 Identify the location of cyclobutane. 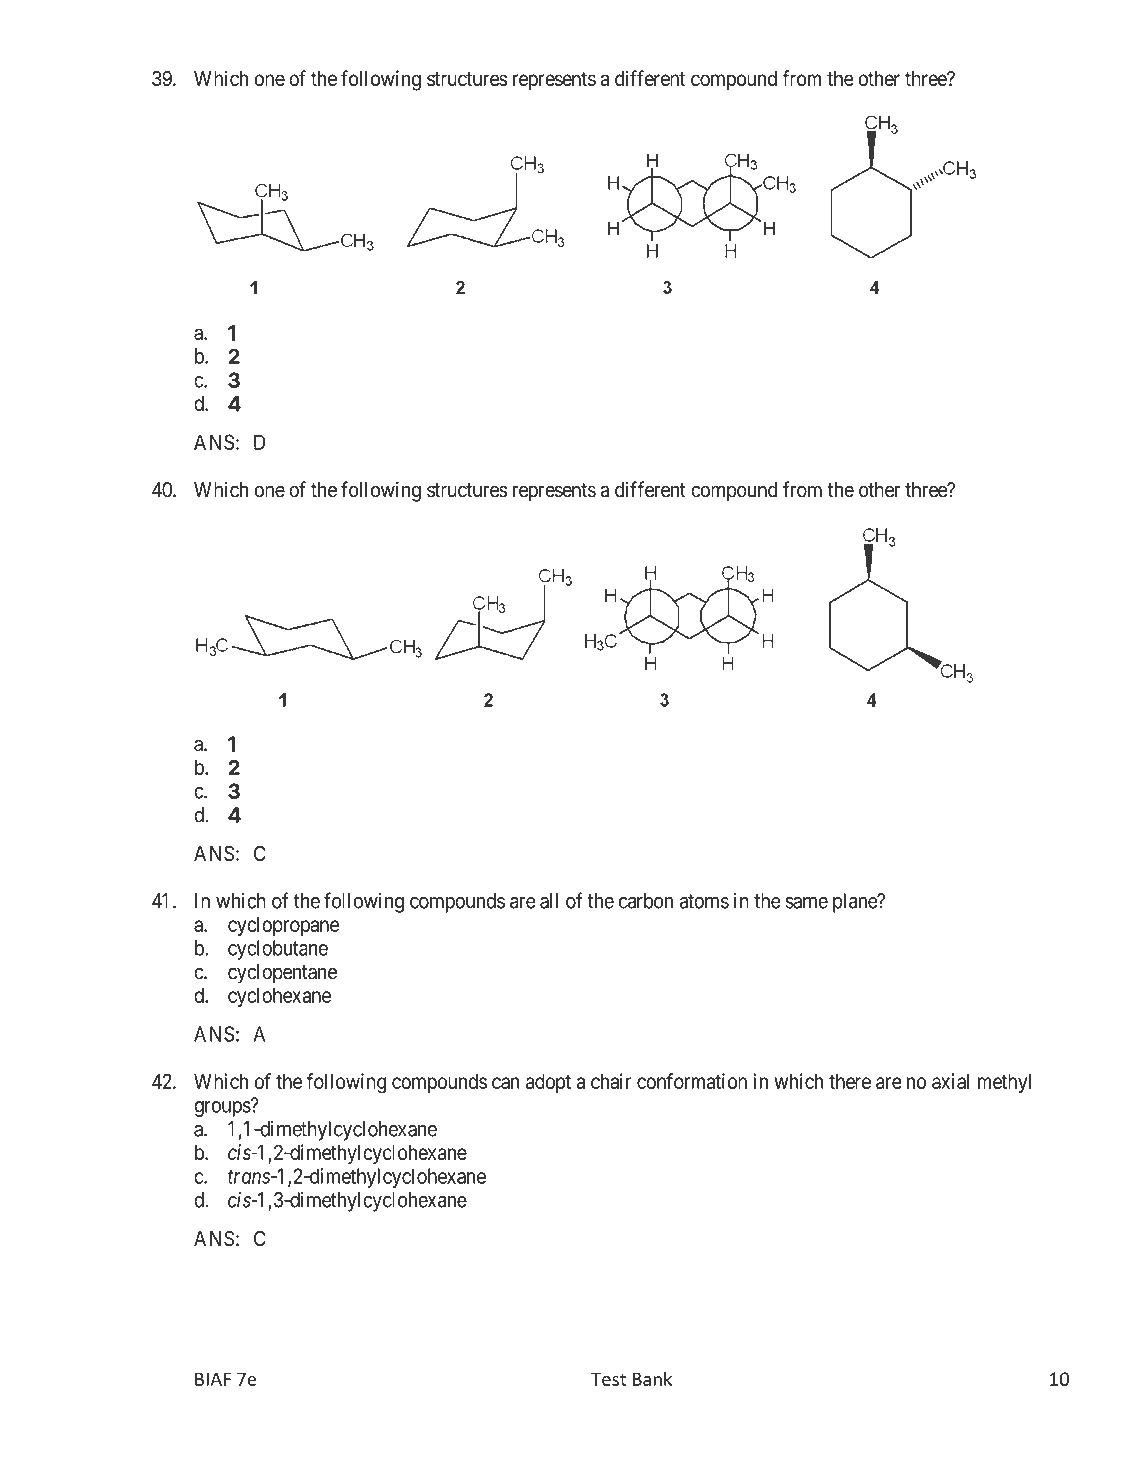
(278, 950).
